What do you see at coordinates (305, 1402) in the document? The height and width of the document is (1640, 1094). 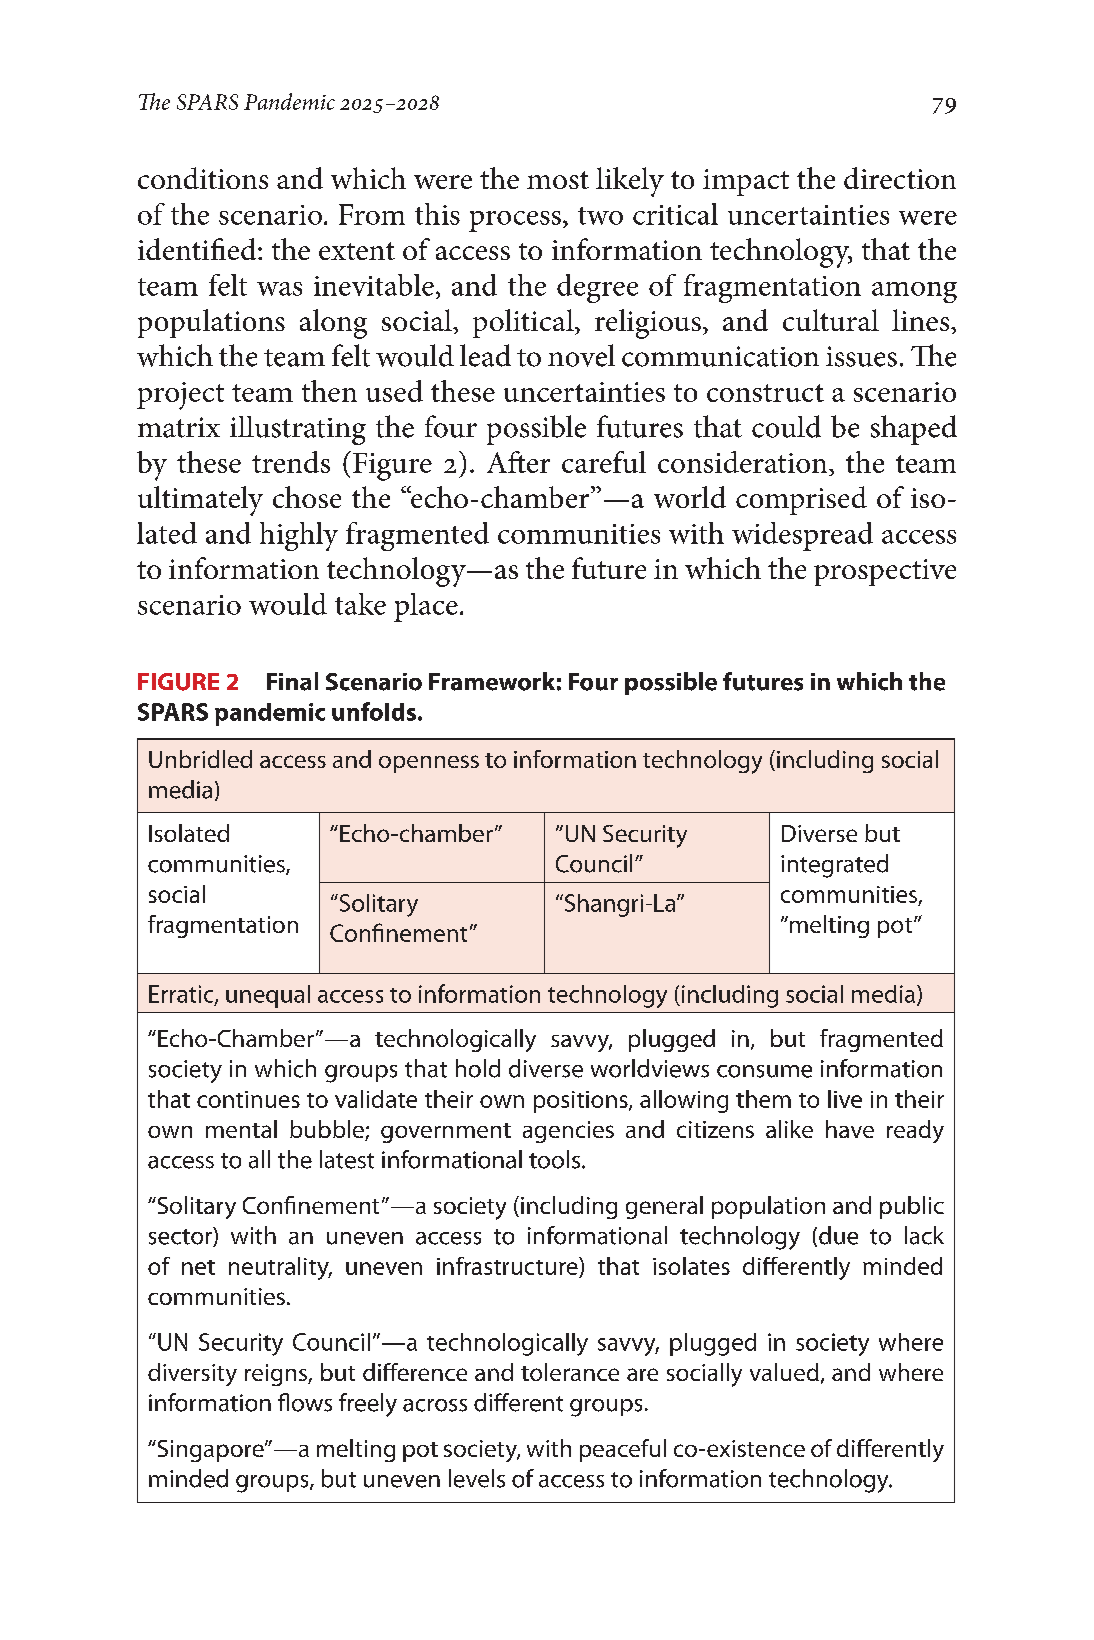 I see `flows` at bounding box center [305, 1402].
